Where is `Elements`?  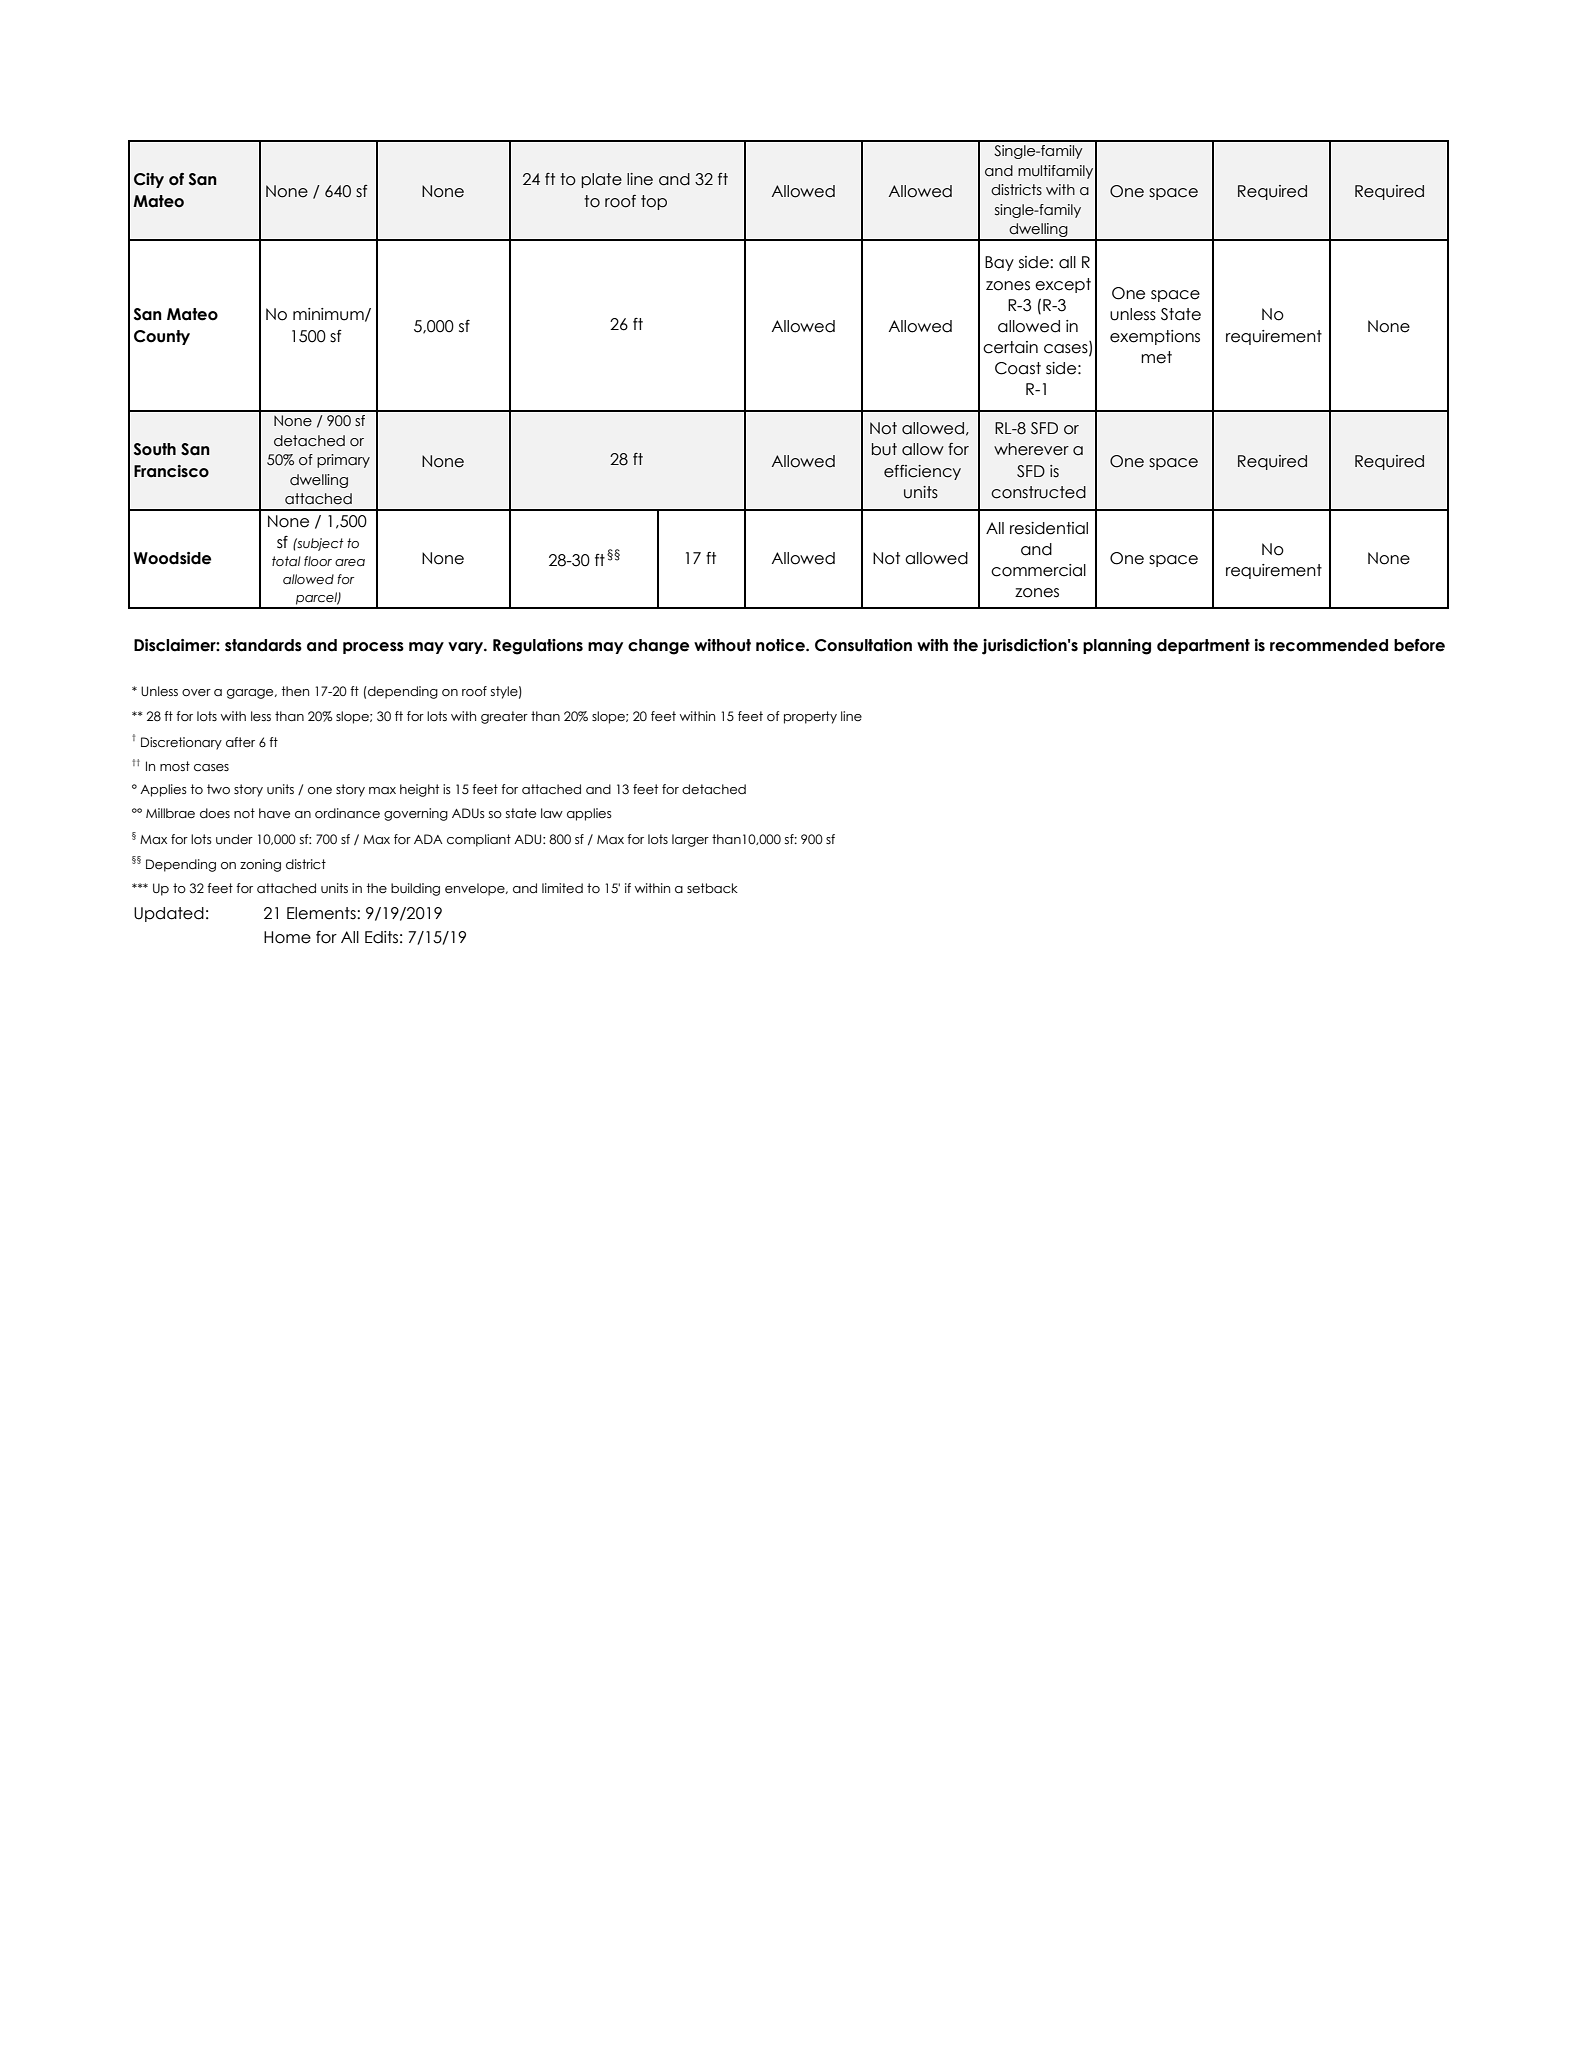 Elements is located at coordinates (322, 913).
